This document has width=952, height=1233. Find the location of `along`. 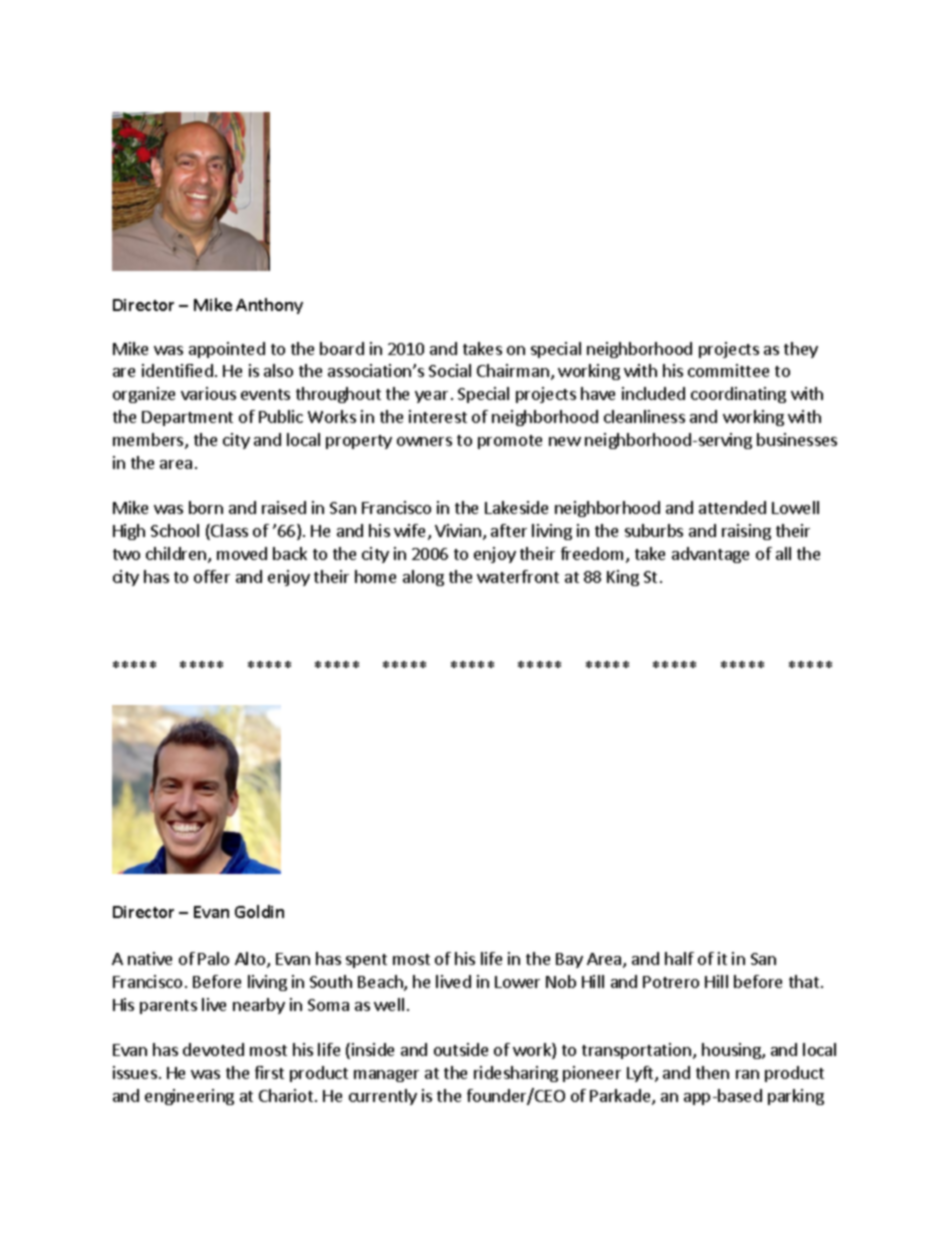

along is located at coordinates (423, 578).
